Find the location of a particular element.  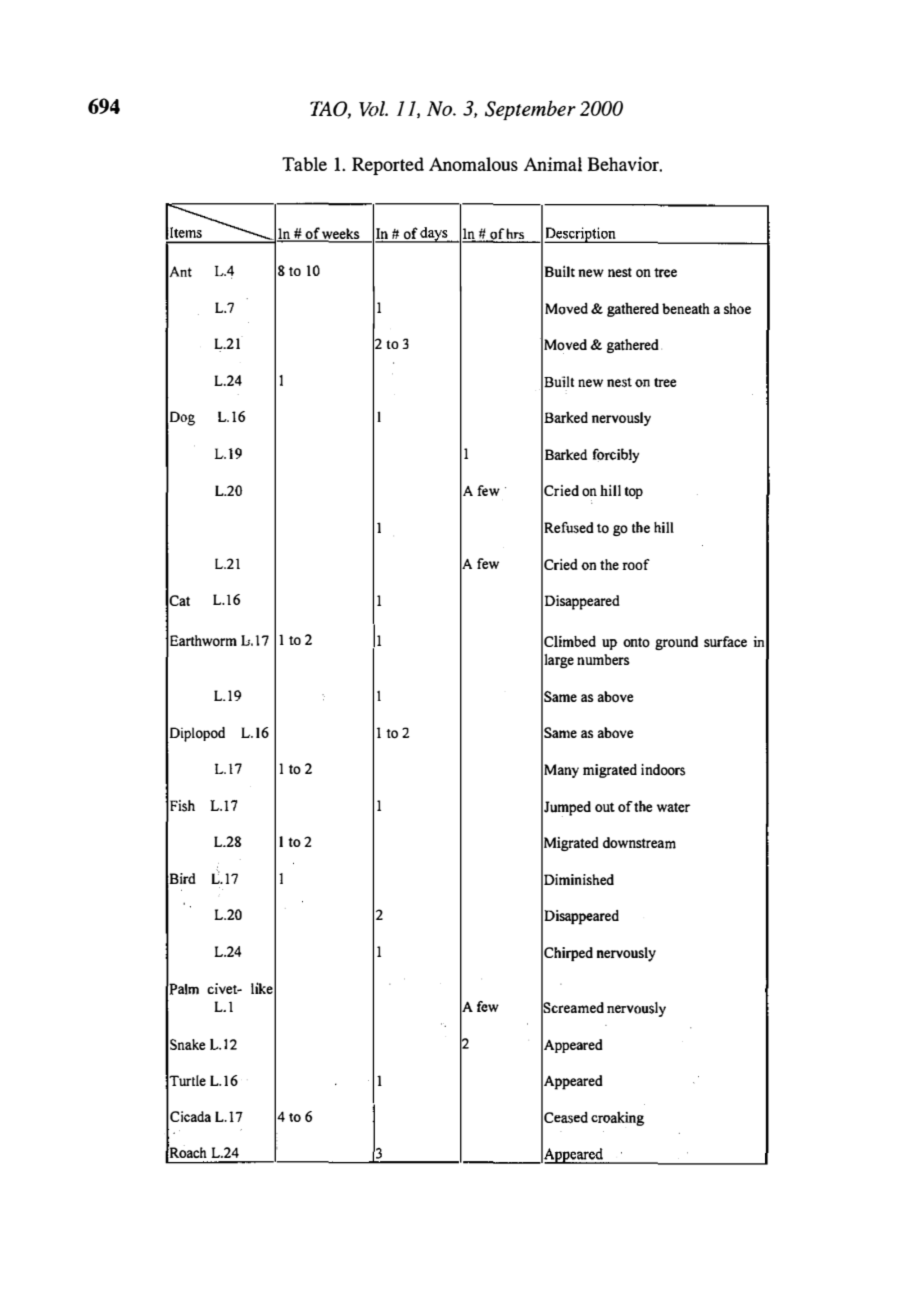

onto is located at coordinates (636, 643).
